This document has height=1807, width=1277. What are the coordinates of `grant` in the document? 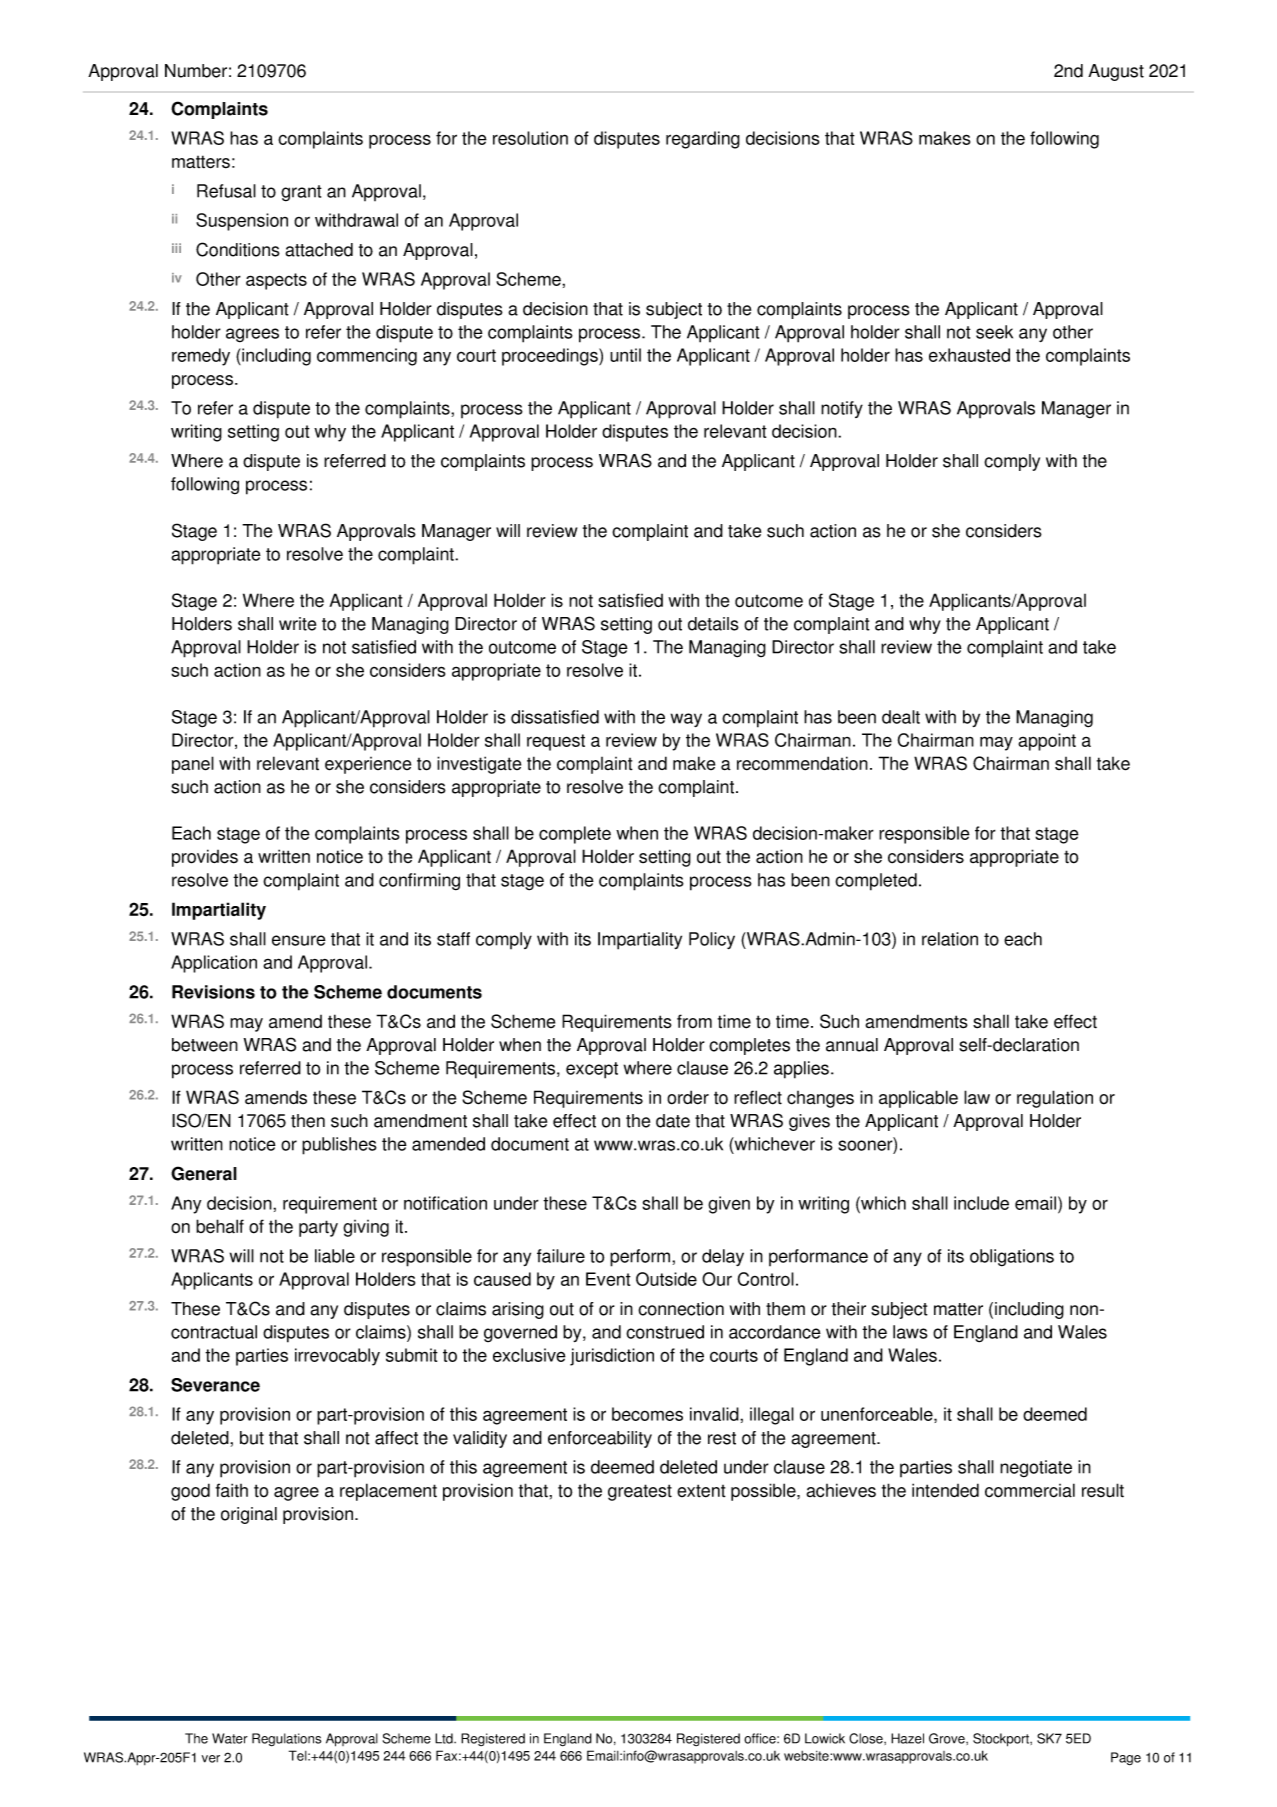 It's located at (301, 193).
